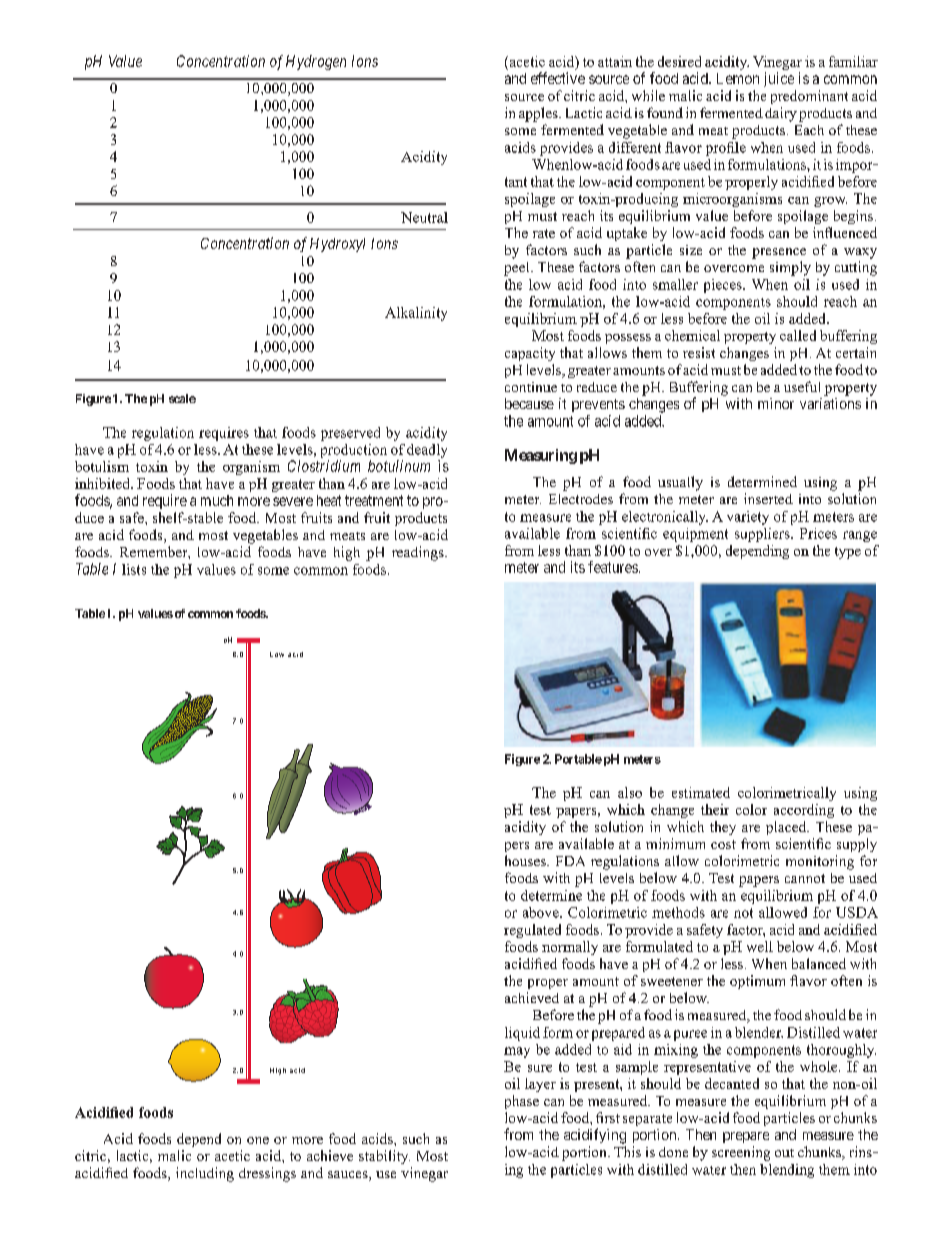 The height and width of the document is (1233, 952). What do you see at coordinates (134, 569) in the document?
I see `lists` at bounding box center [134, 569].
